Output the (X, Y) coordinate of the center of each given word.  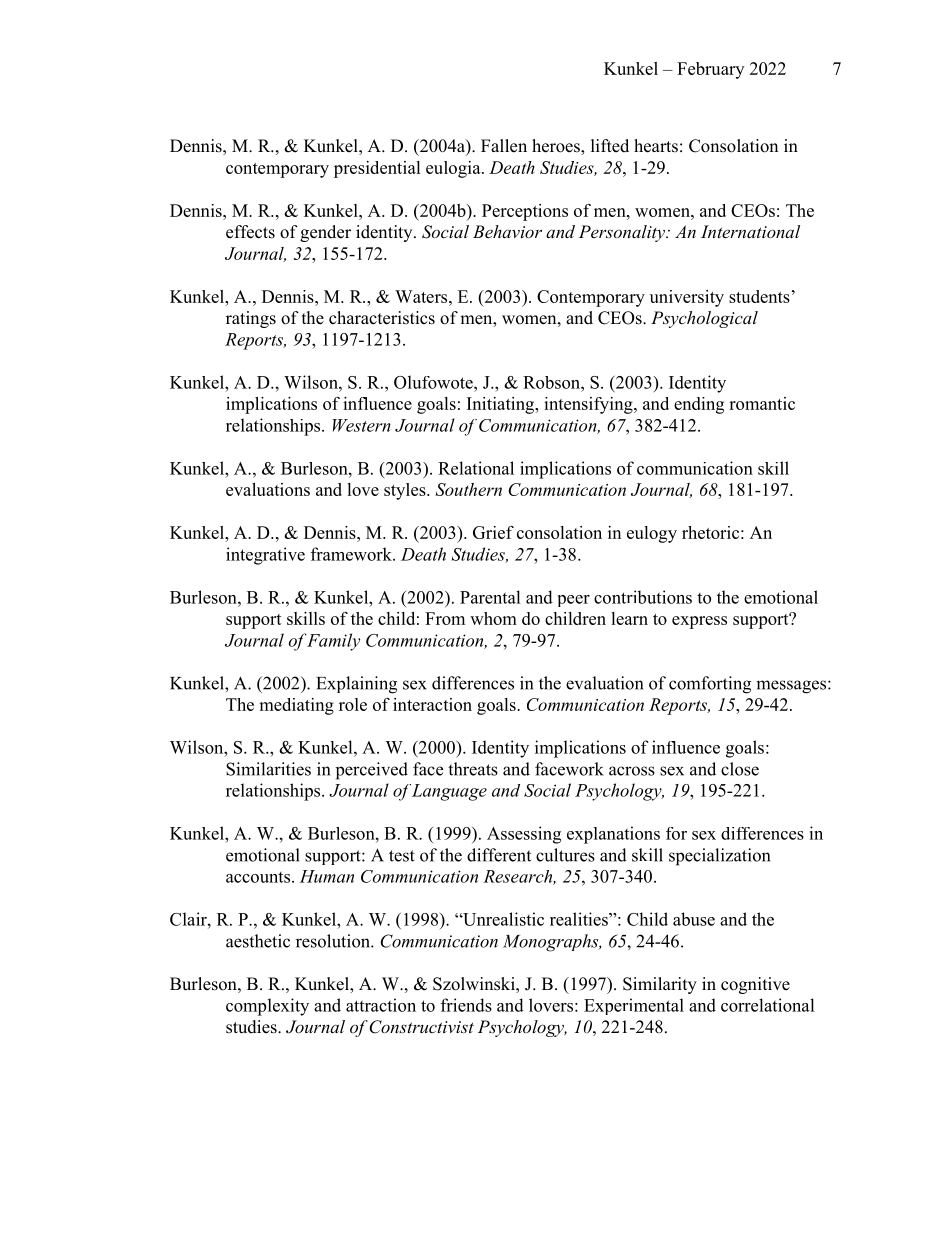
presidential (377, 169)
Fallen (504, 146)
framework (352, 554)
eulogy (652, 534)
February (710, 70)
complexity (267, 1007)
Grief (493, 532)
